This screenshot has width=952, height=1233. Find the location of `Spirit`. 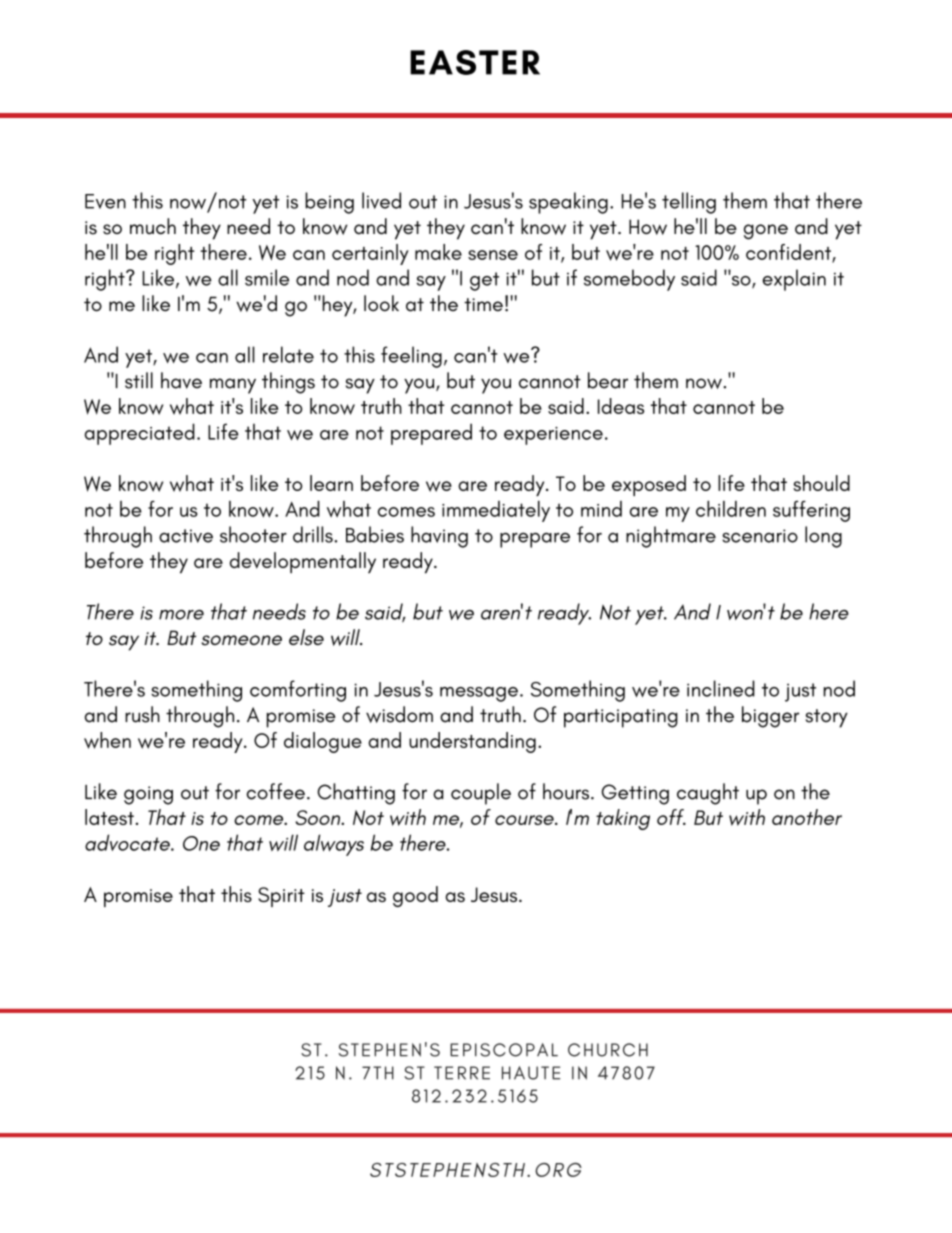

Spirit is located at coordinates (281, 897).
